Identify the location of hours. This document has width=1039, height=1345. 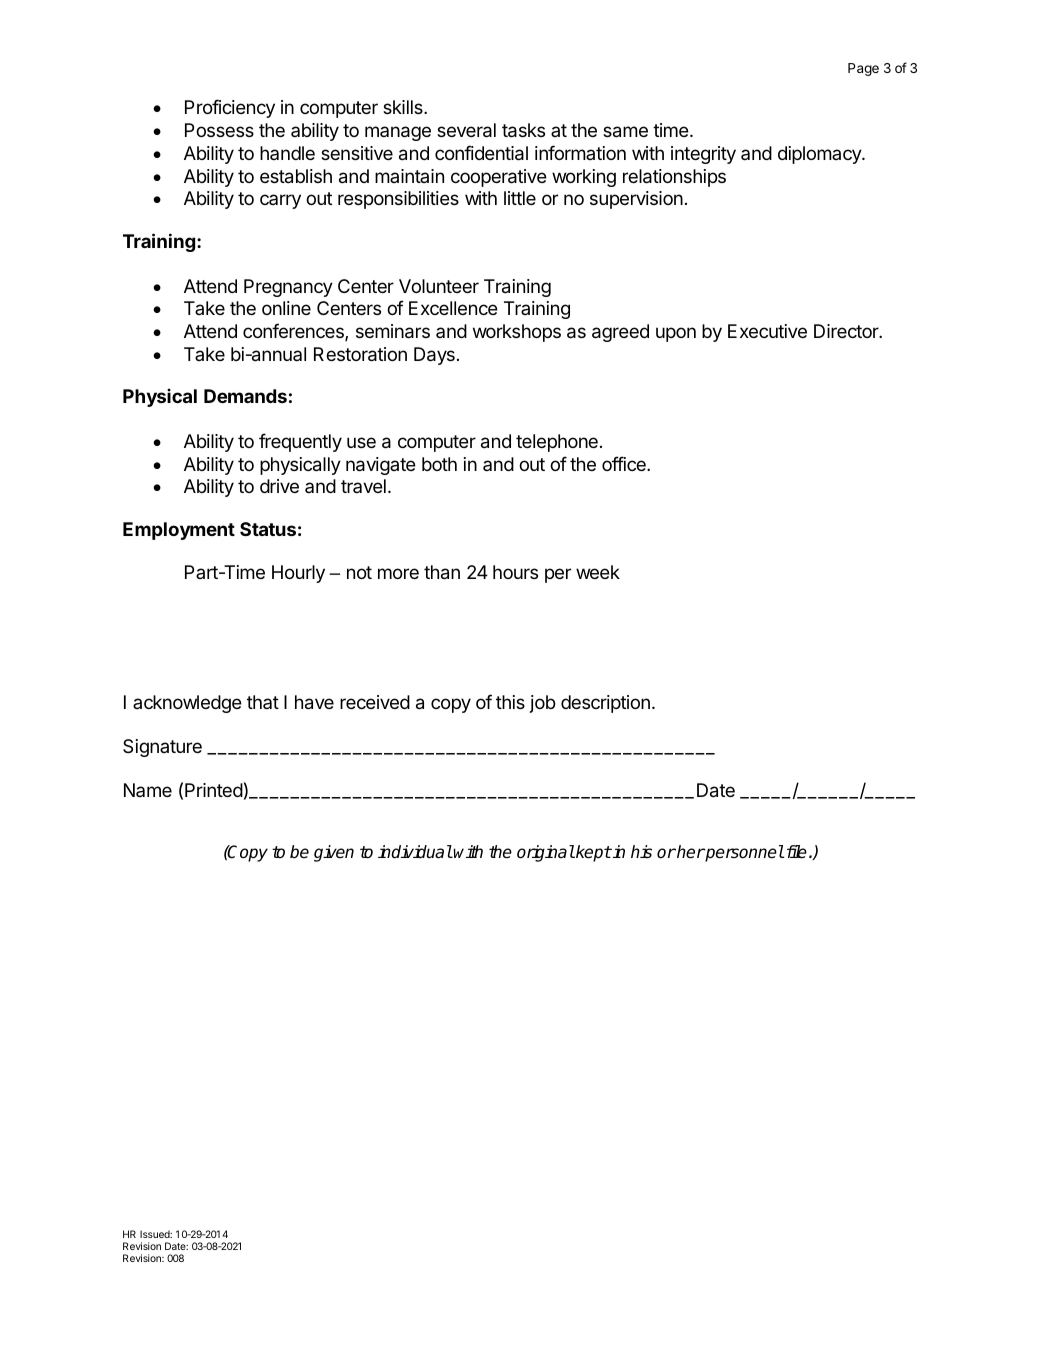
(515, 572).
